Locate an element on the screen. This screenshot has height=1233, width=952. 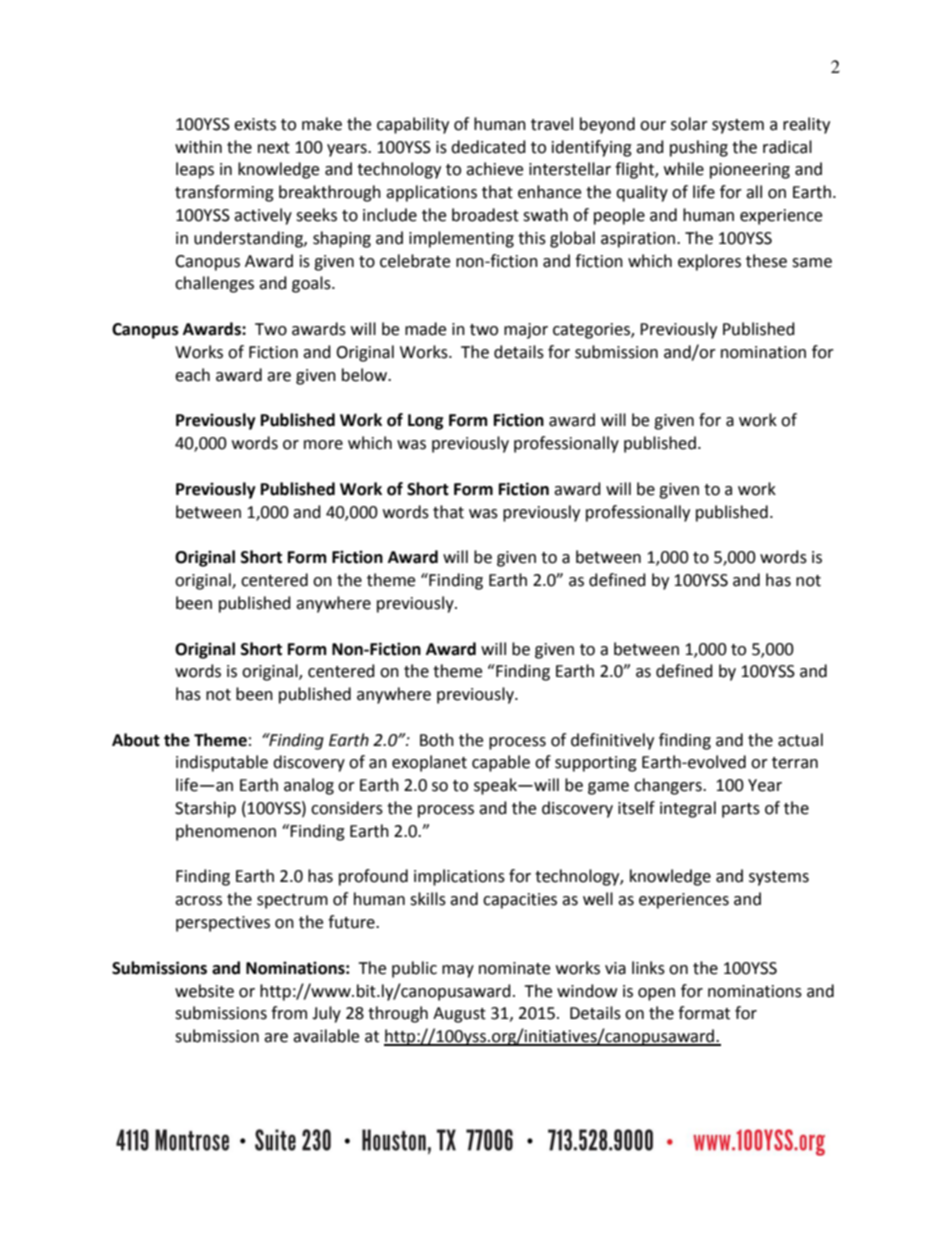
major is located at coordinates (526, 331).
